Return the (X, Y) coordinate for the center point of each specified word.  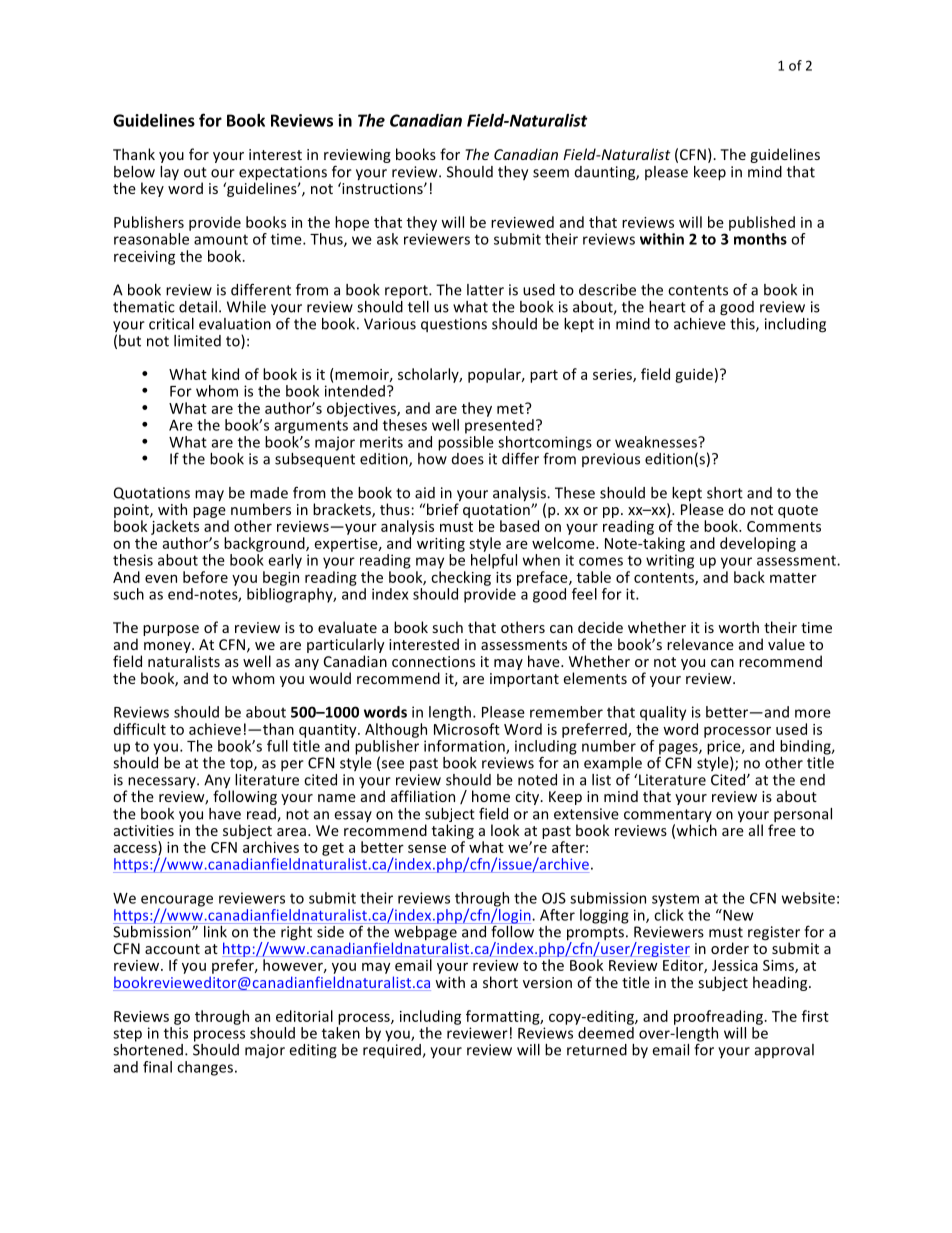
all (756, 830)
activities (144, 830)
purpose (171, 630)
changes (205, 1068)
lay (169, 173)
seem (551, 173)
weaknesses (657, 442)
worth (738, 627)
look (505, 830)
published (762, 223)
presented (499, 426)
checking (461, 578)
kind (225, 374)
